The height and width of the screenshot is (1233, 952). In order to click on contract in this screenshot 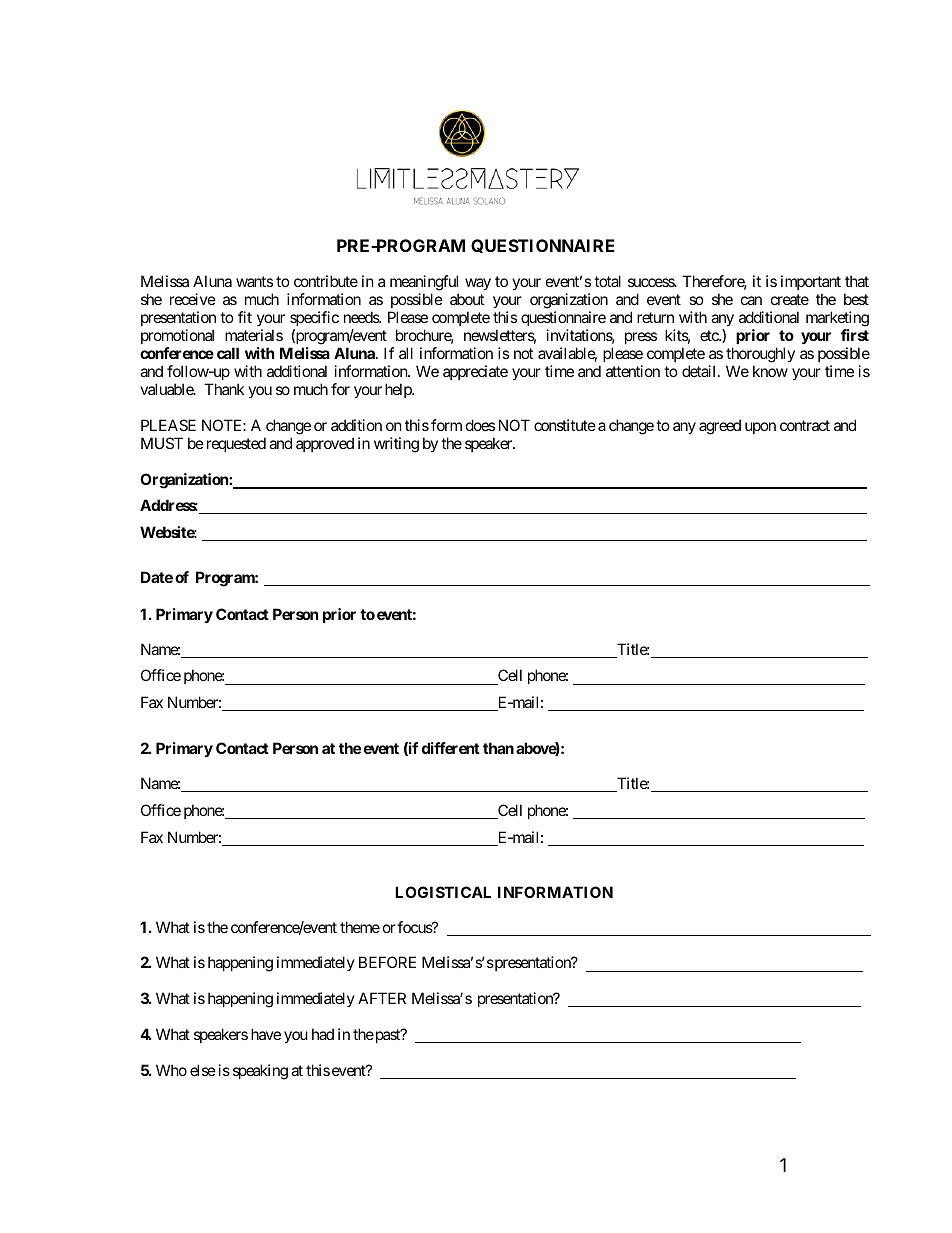, I will do `click(805, 425)`.
